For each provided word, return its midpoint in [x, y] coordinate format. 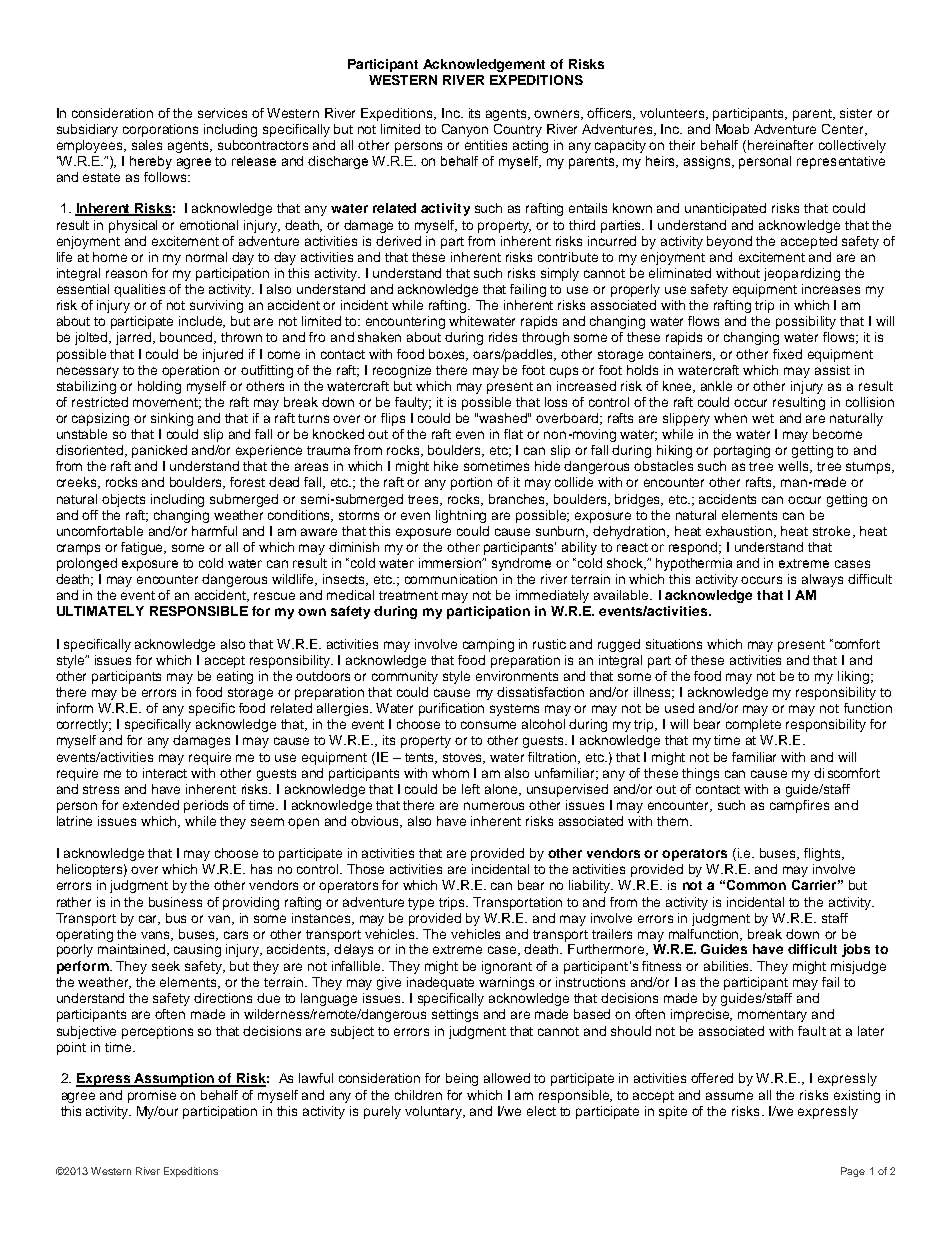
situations [674, 644]
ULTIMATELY [100, 611]
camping [488, 645]
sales [147, 145]
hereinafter [780, 145]
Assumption [175, 1080]
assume [729, 1096]
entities [486, 145]
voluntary [435, 1112]
